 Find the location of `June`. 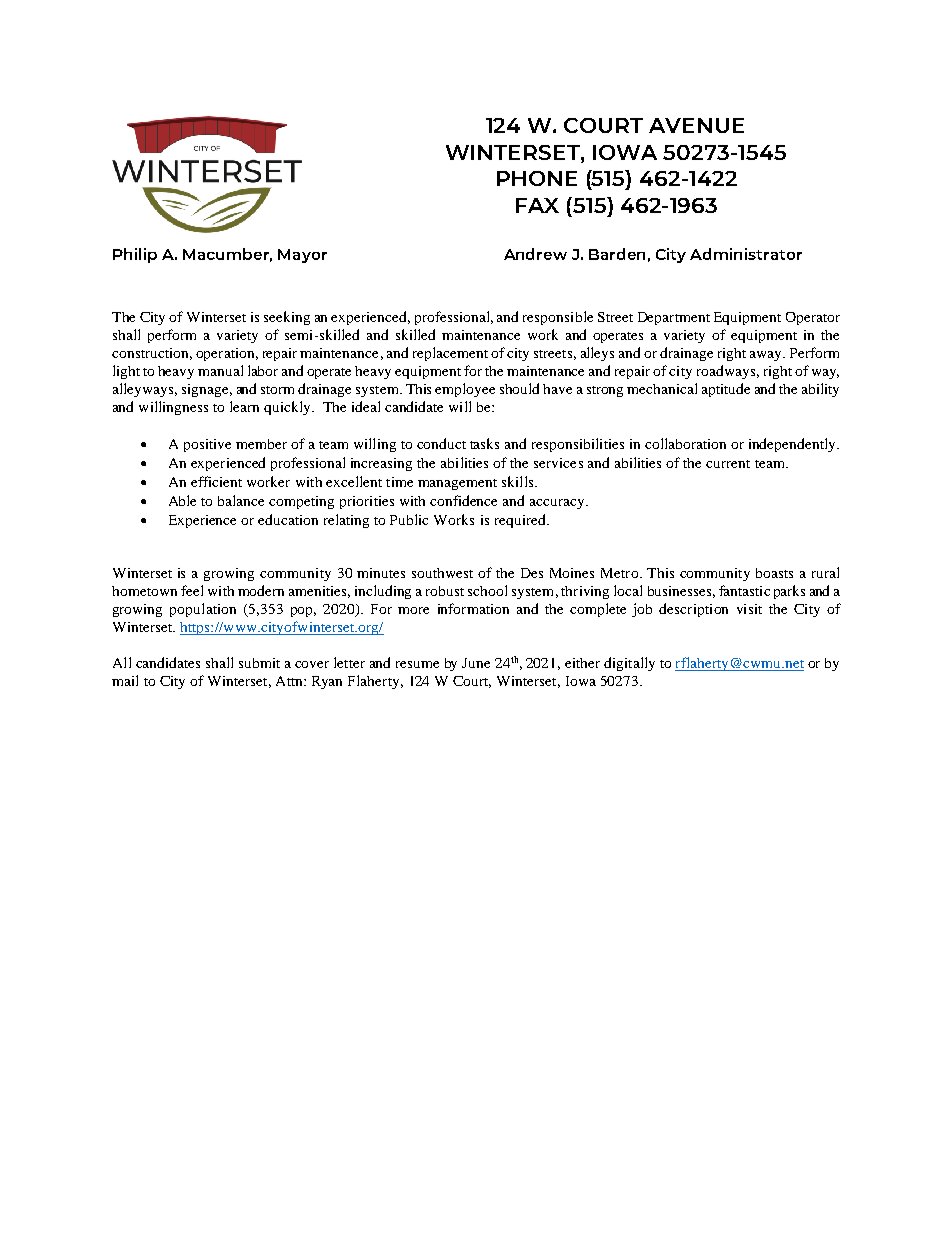

June is located at coordinates (476, 663).
